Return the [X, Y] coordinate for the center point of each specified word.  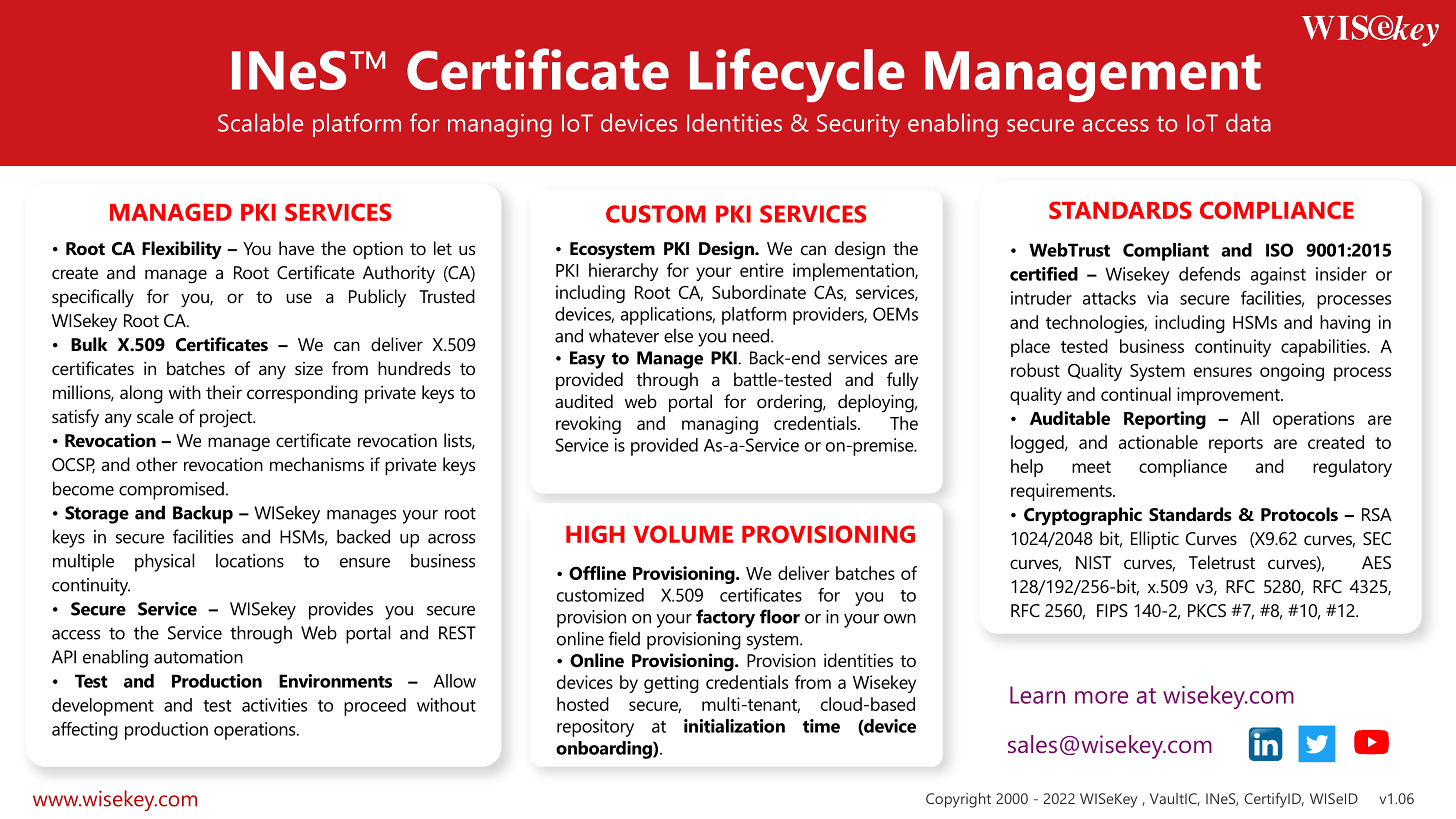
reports [1236, 445]
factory [725, 618]
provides [341, 611]
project [227, 418]
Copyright [958, 800]
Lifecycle [797, 75]
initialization [734, 726]
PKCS [1207, 611]
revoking [588, 425]
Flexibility [182, 250]
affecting [85, 731]
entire [762, 270]
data [1248, 122]
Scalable [260, 122]
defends [1209, 274]
